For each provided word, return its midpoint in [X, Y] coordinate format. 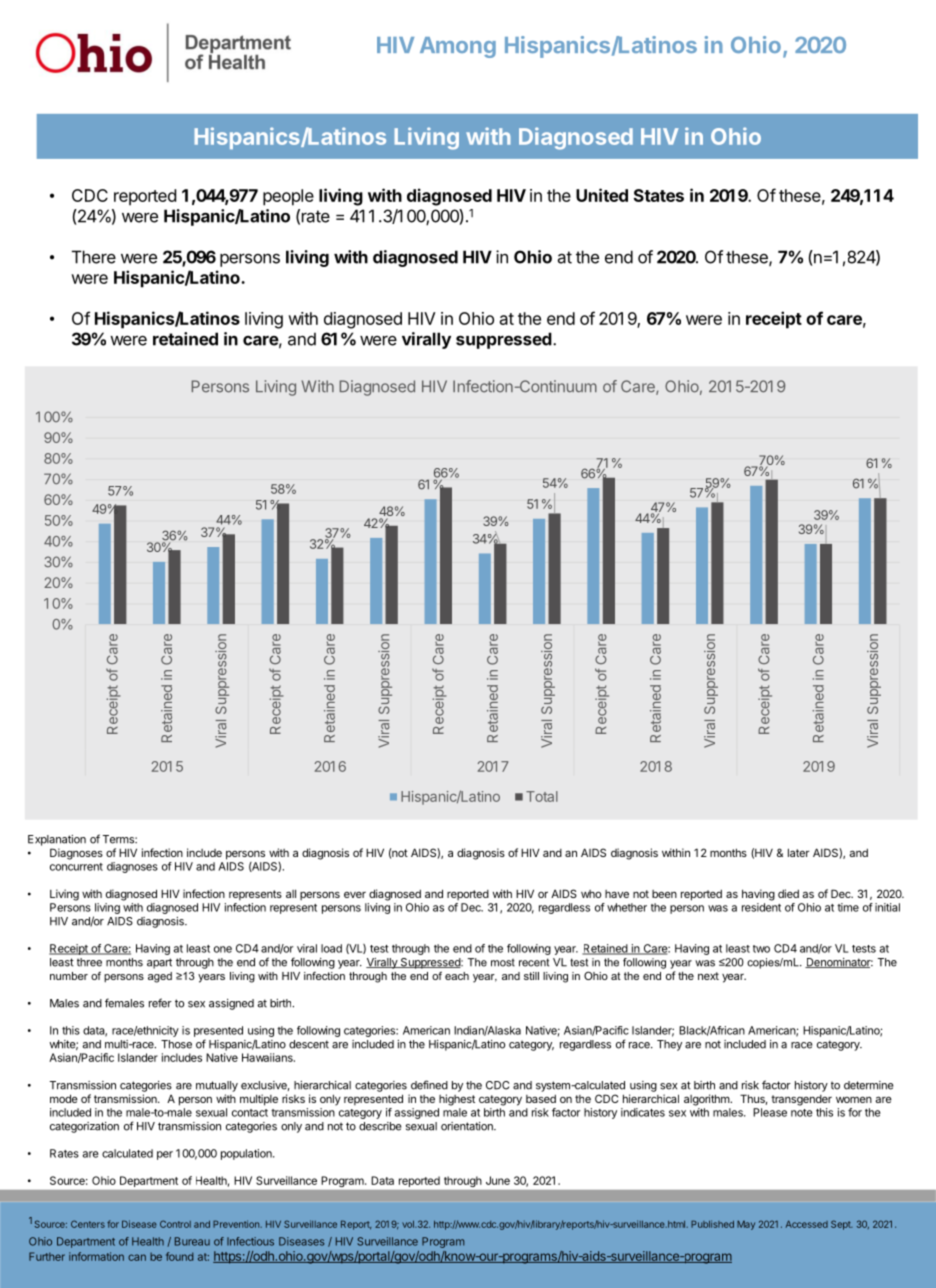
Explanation [57, 840]
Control [175, 1224]
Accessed [807, 1224]
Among [458, 47]
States [659, 195]
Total [542, 796]
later [798, 852]
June [498, 1180]
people [288, 197]
